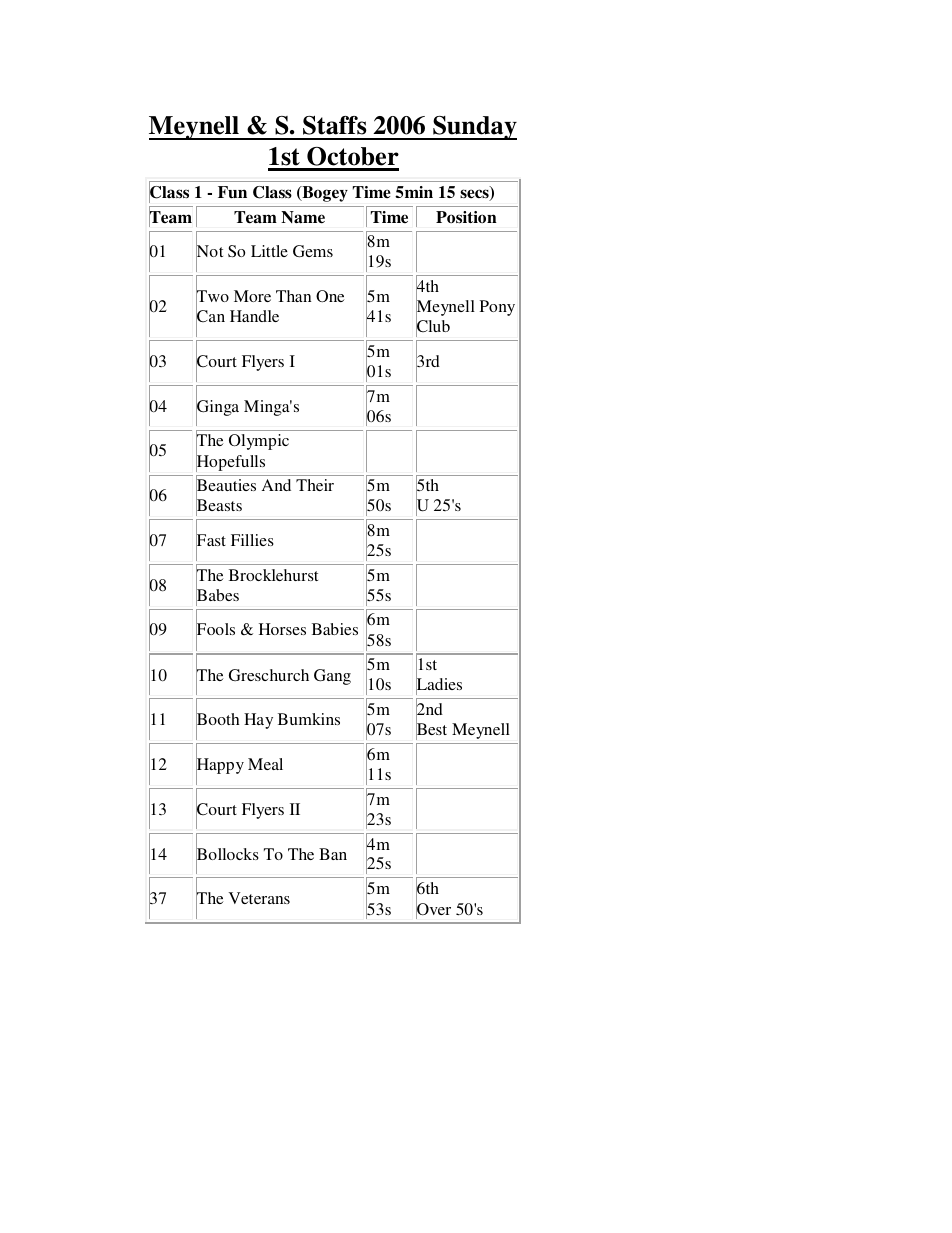 Image resolution: width=952 pixels, height=1233 pixels. Describe the element at coordinates (252, 540) in the document. I see `Fillies` at that location.
